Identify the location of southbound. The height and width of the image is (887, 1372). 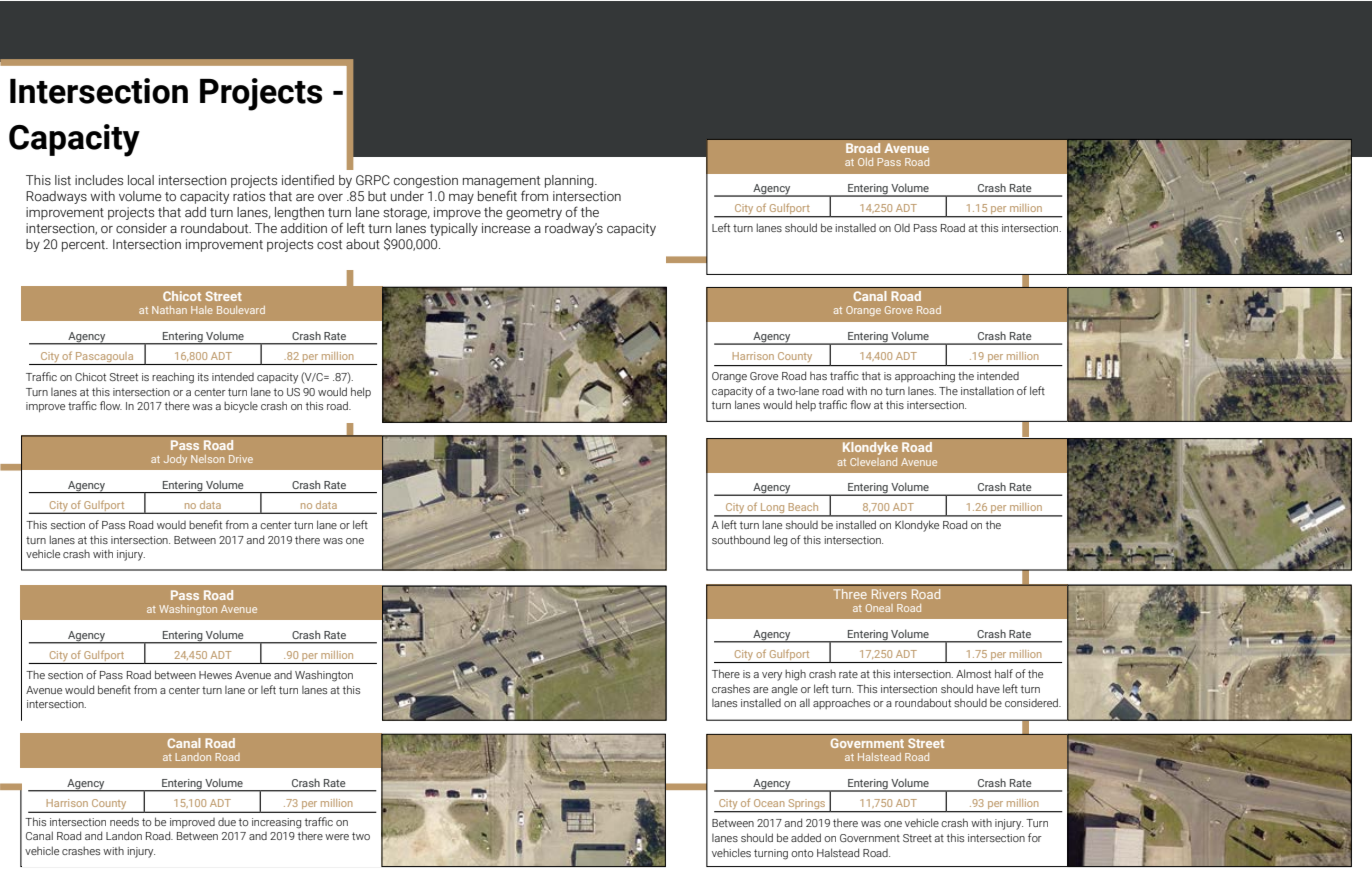
(741, 539).
